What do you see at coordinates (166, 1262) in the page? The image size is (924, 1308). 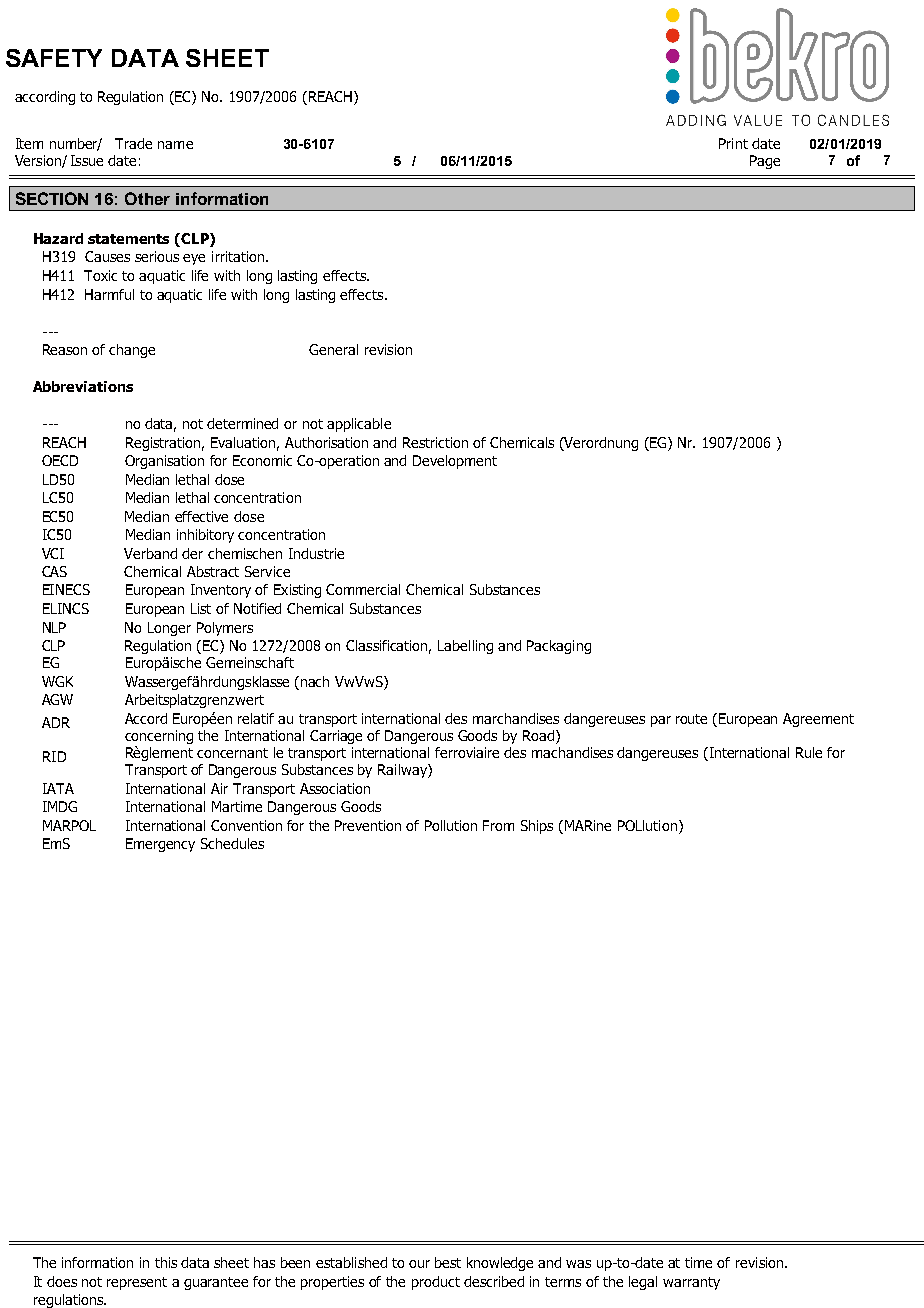 I see `this` at bounding box center [166, 1262].
